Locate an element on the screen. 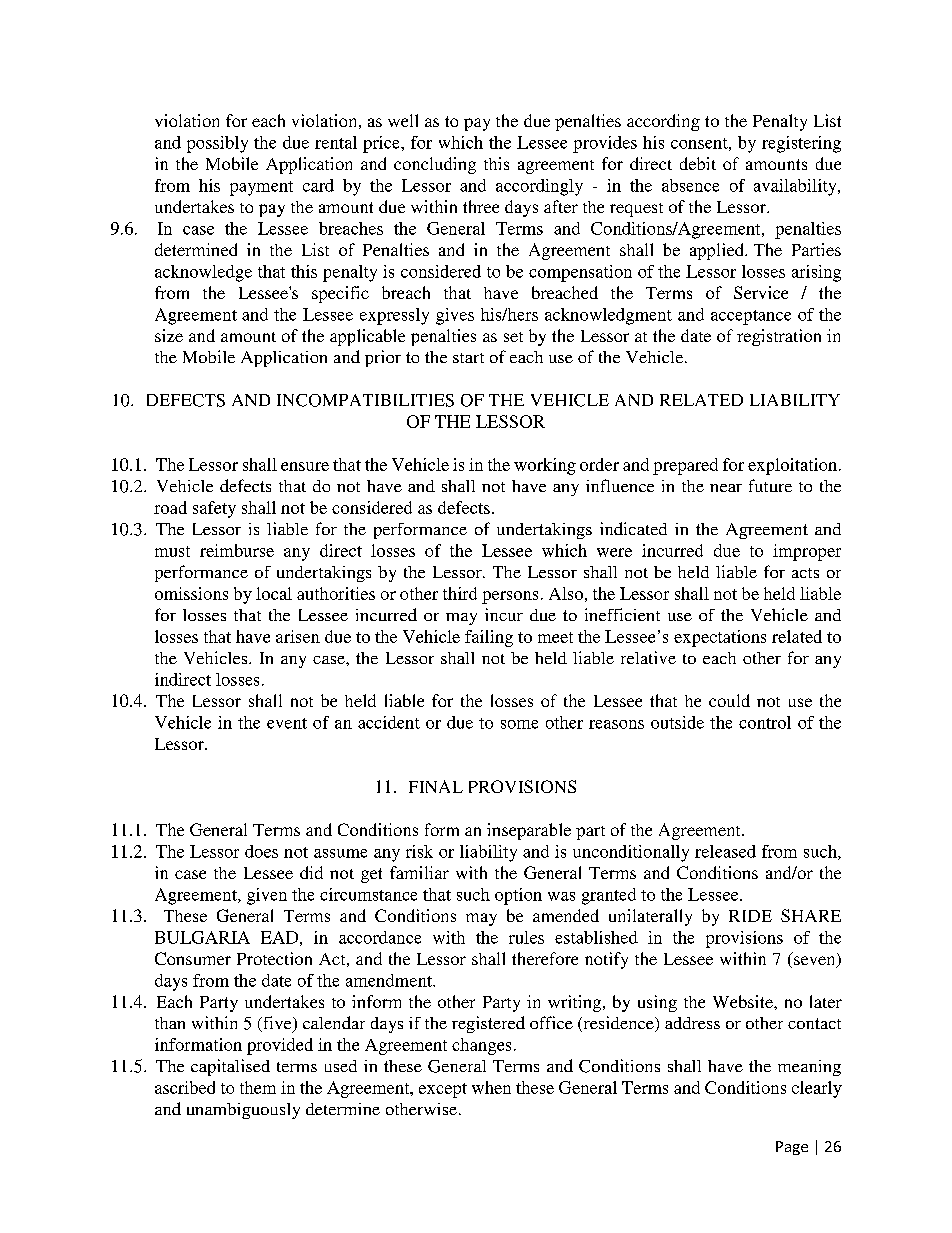 The image size is (952, 1233). failing is located at coordinates (489, 638).
